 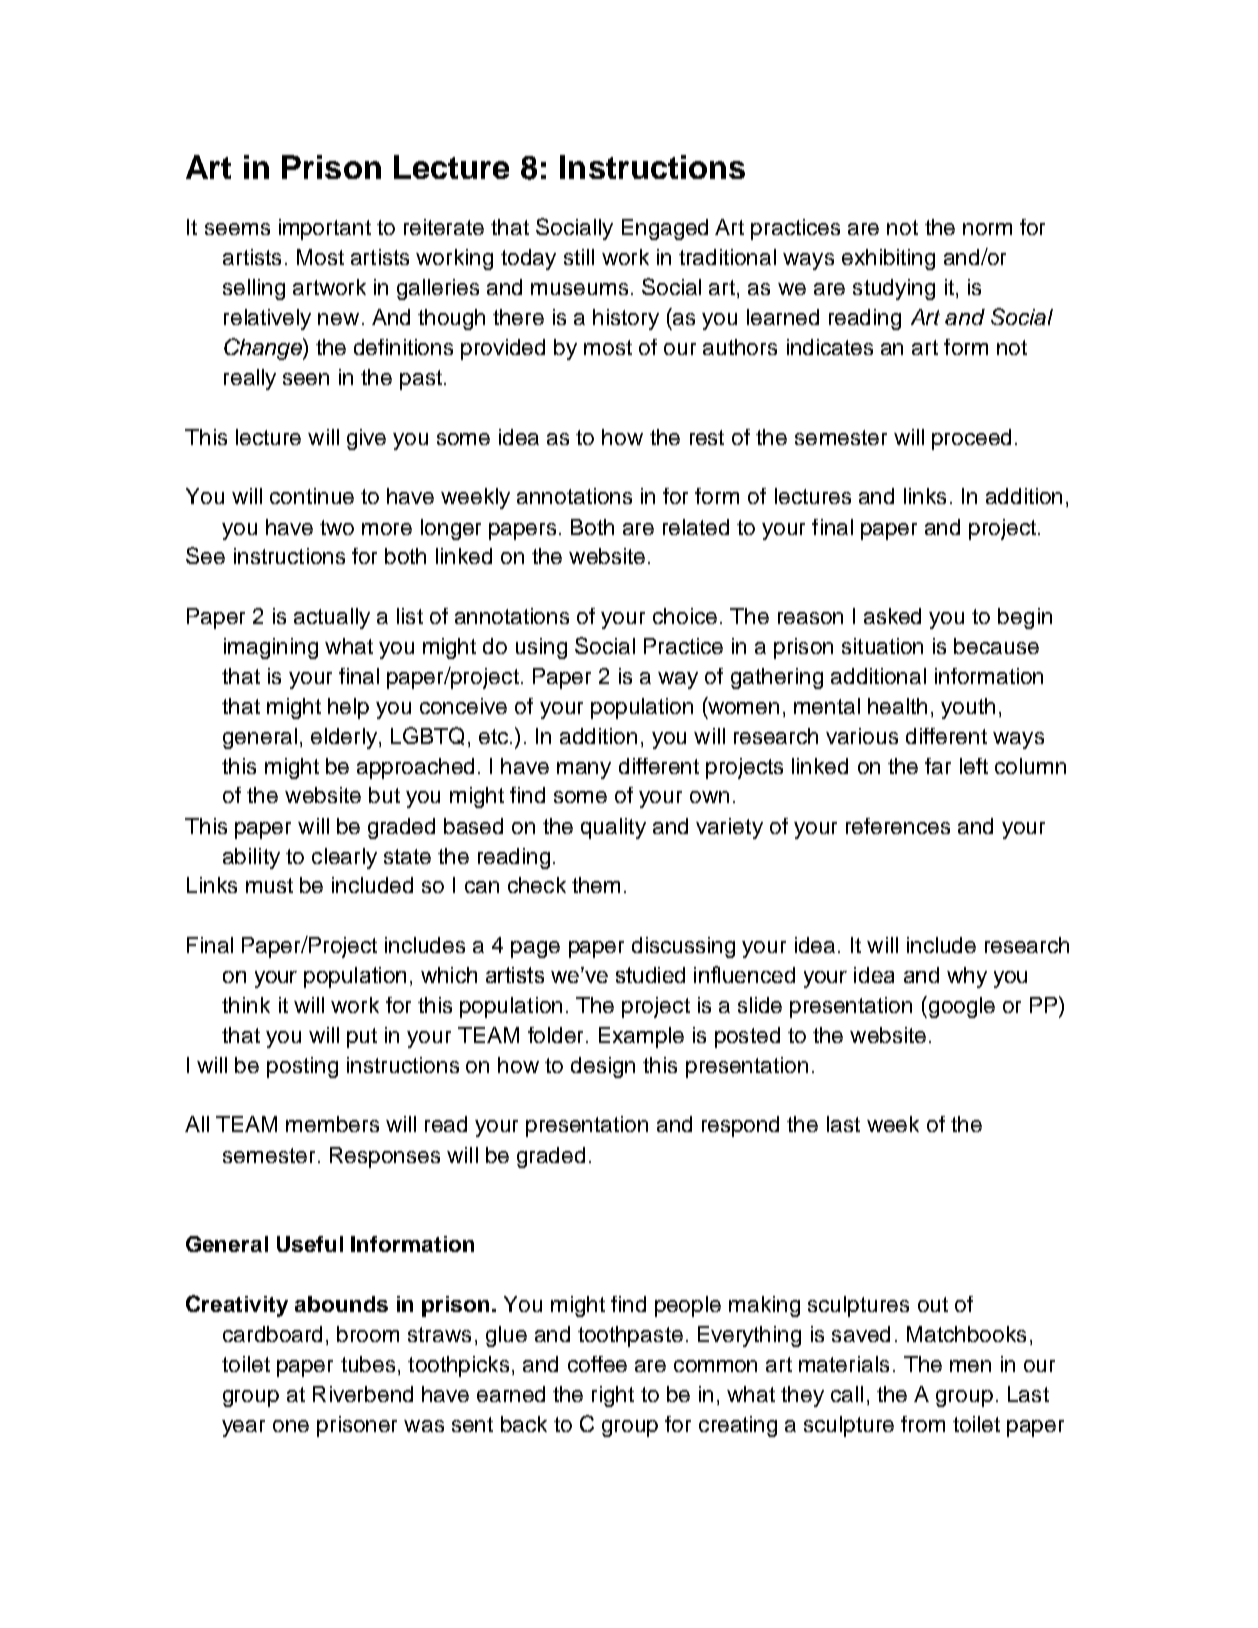 I want to click on important, so click(x=325, y=229).
